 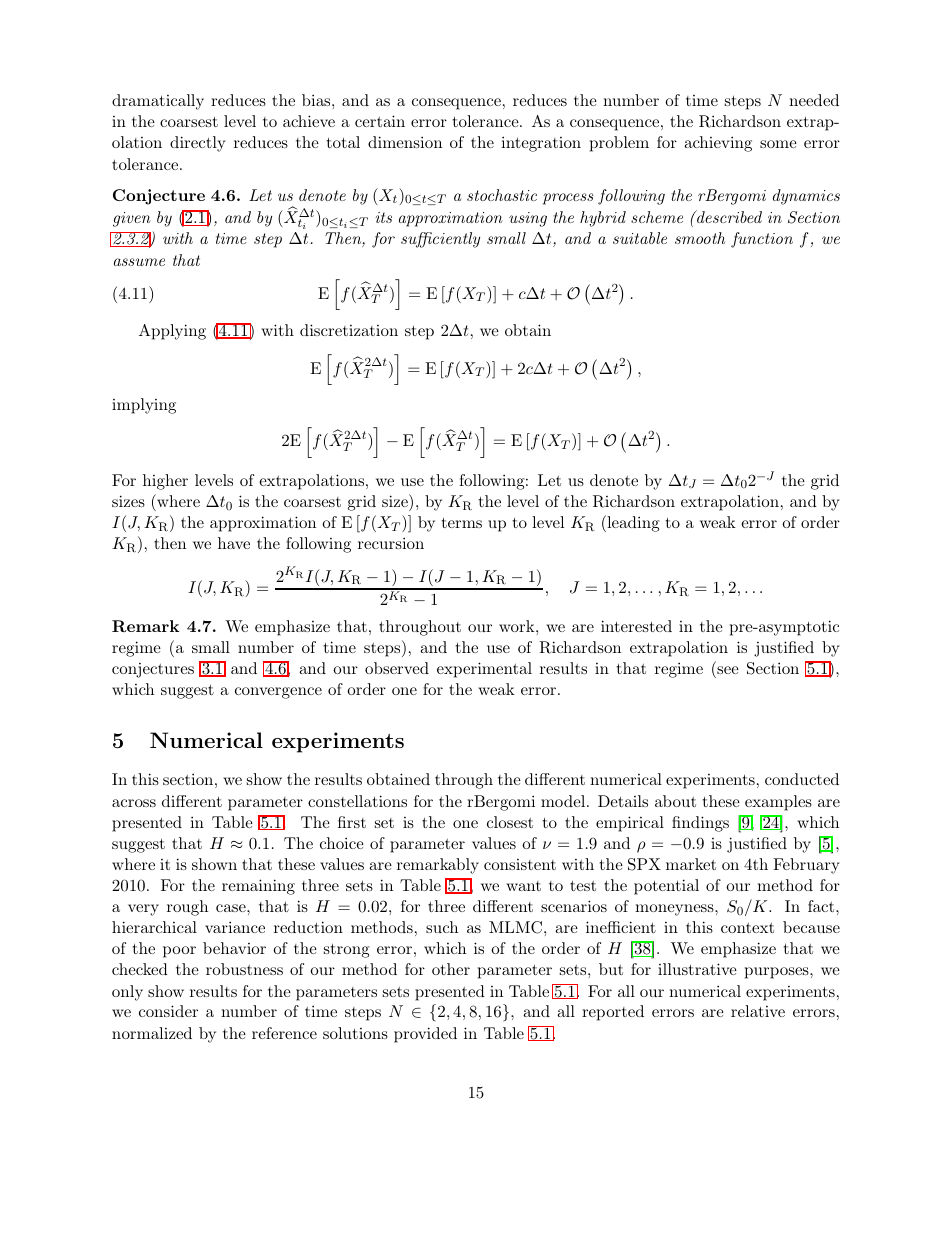 I want to click on dramatically, so click(x=158, y=102).
